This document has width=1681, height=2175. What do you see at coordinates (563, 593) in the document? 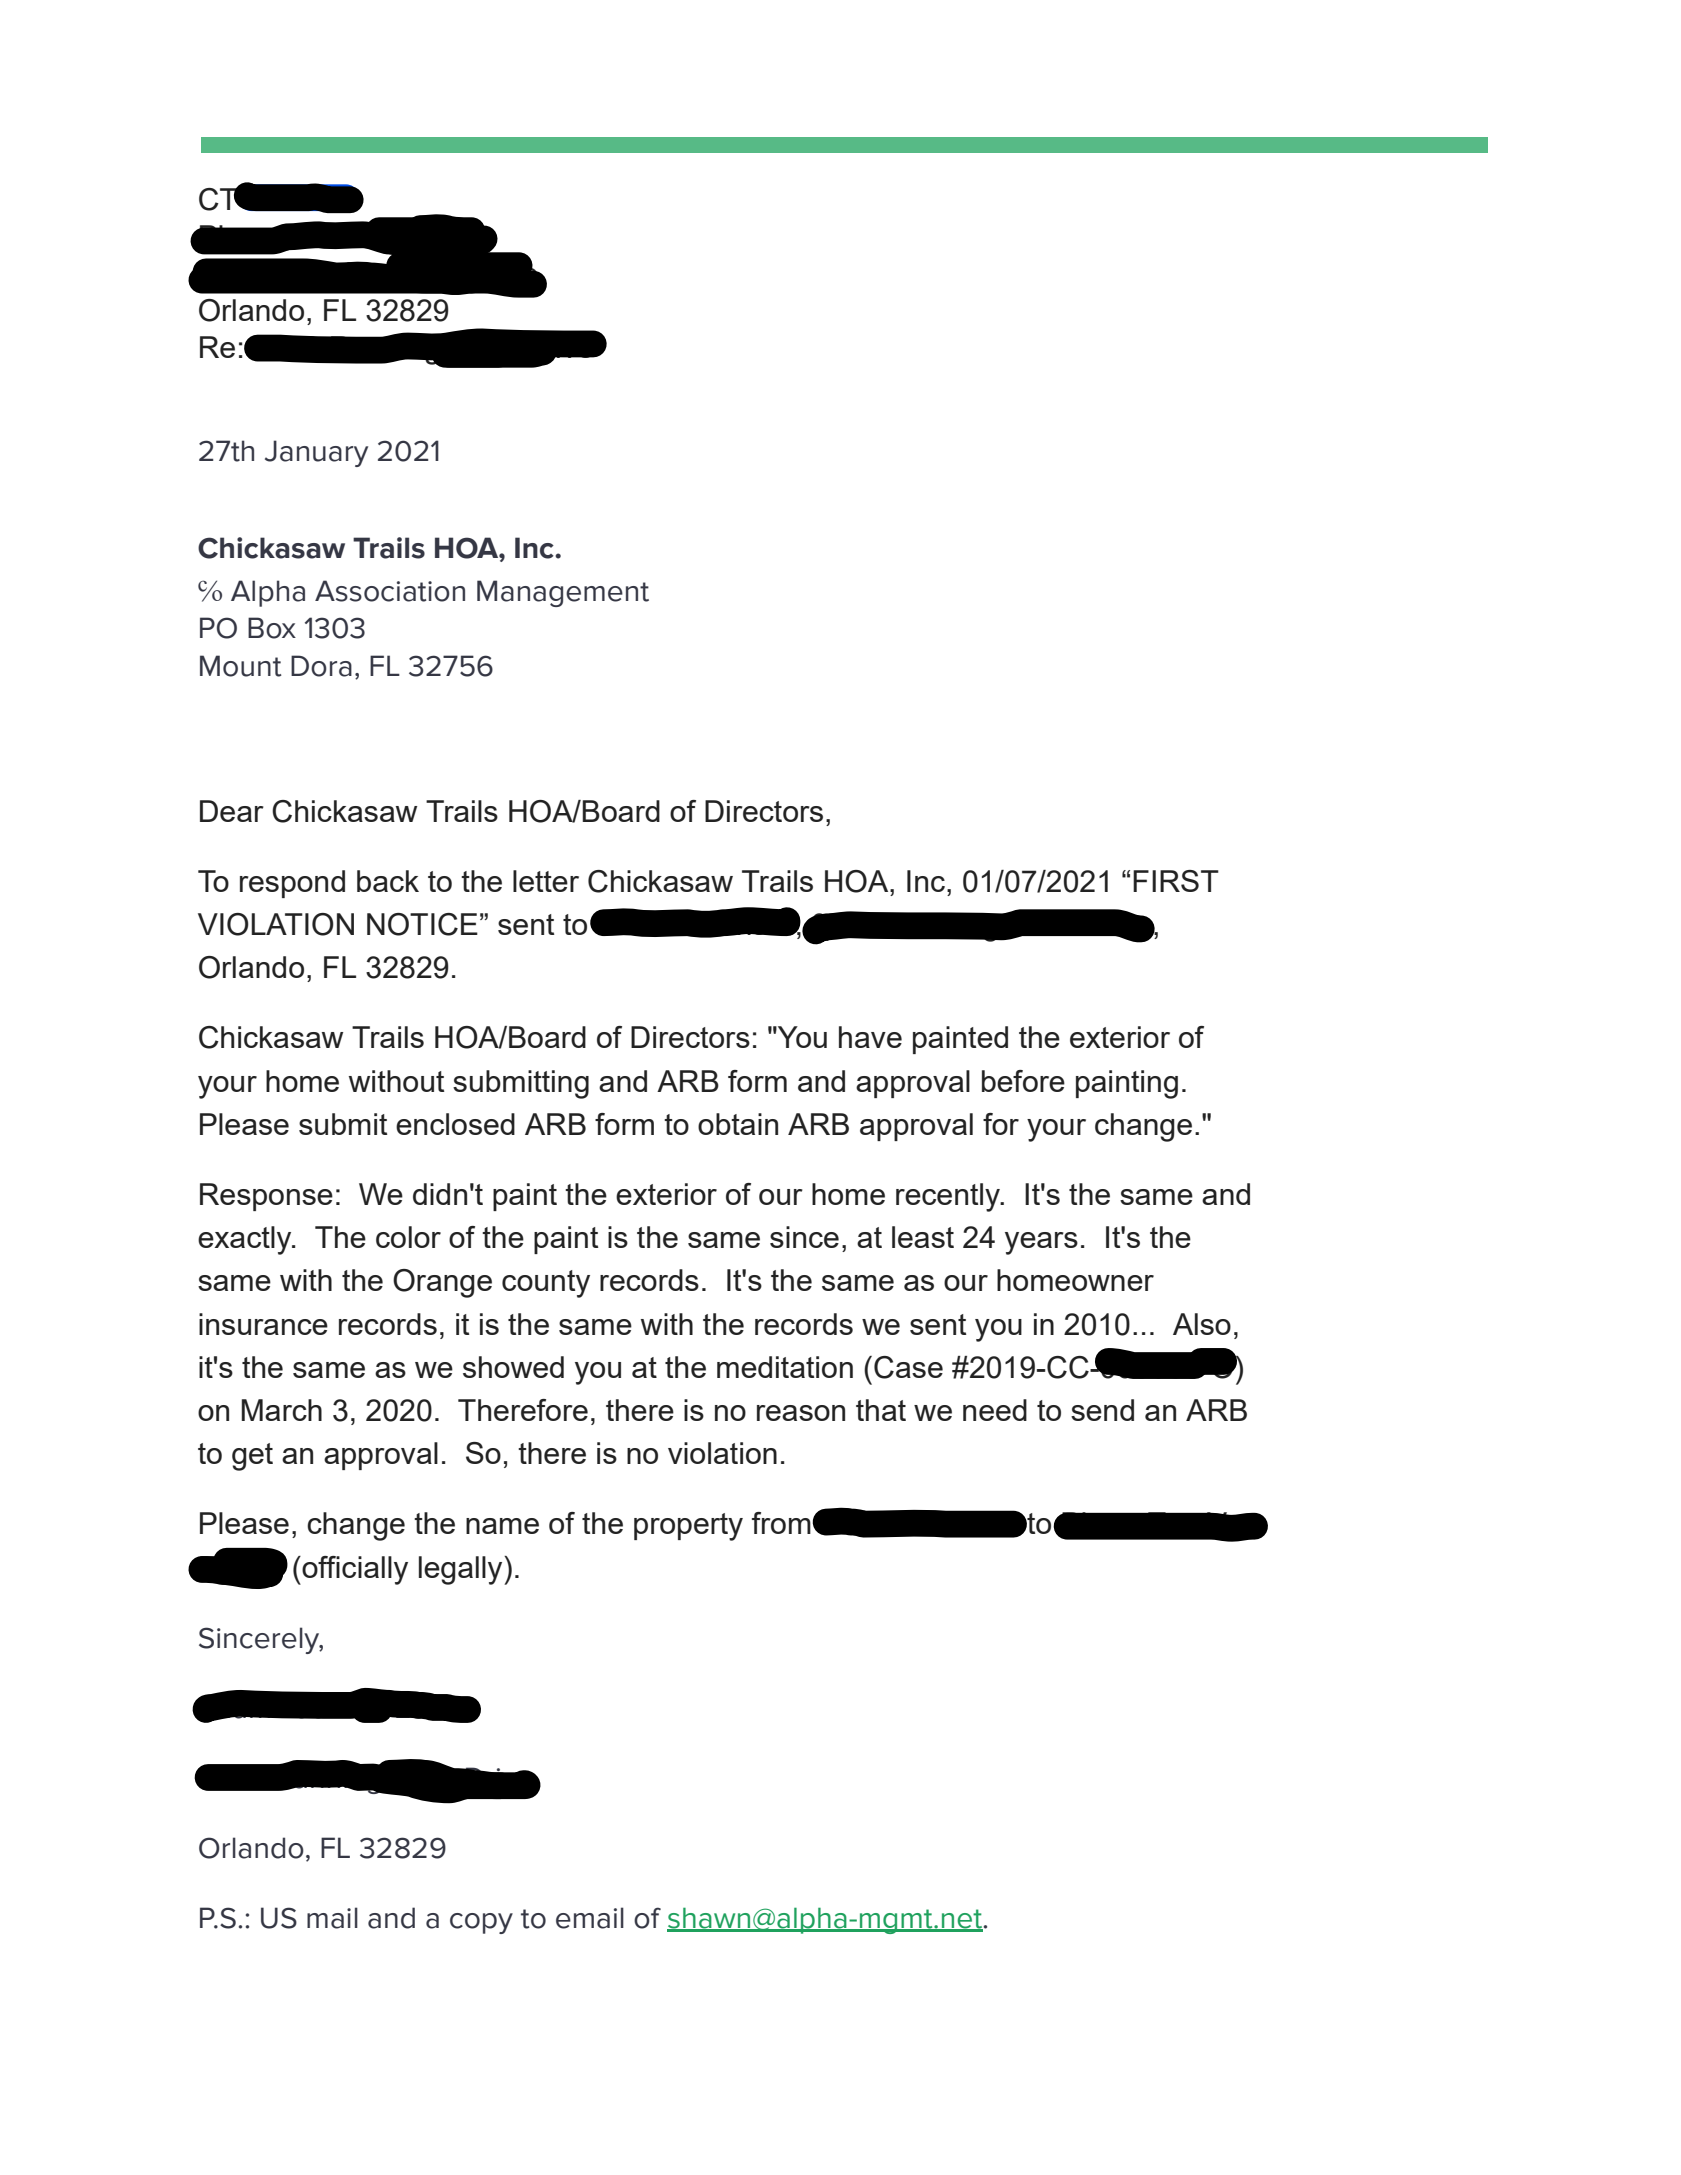
I see `Management` at bounding box center [563, 593].
